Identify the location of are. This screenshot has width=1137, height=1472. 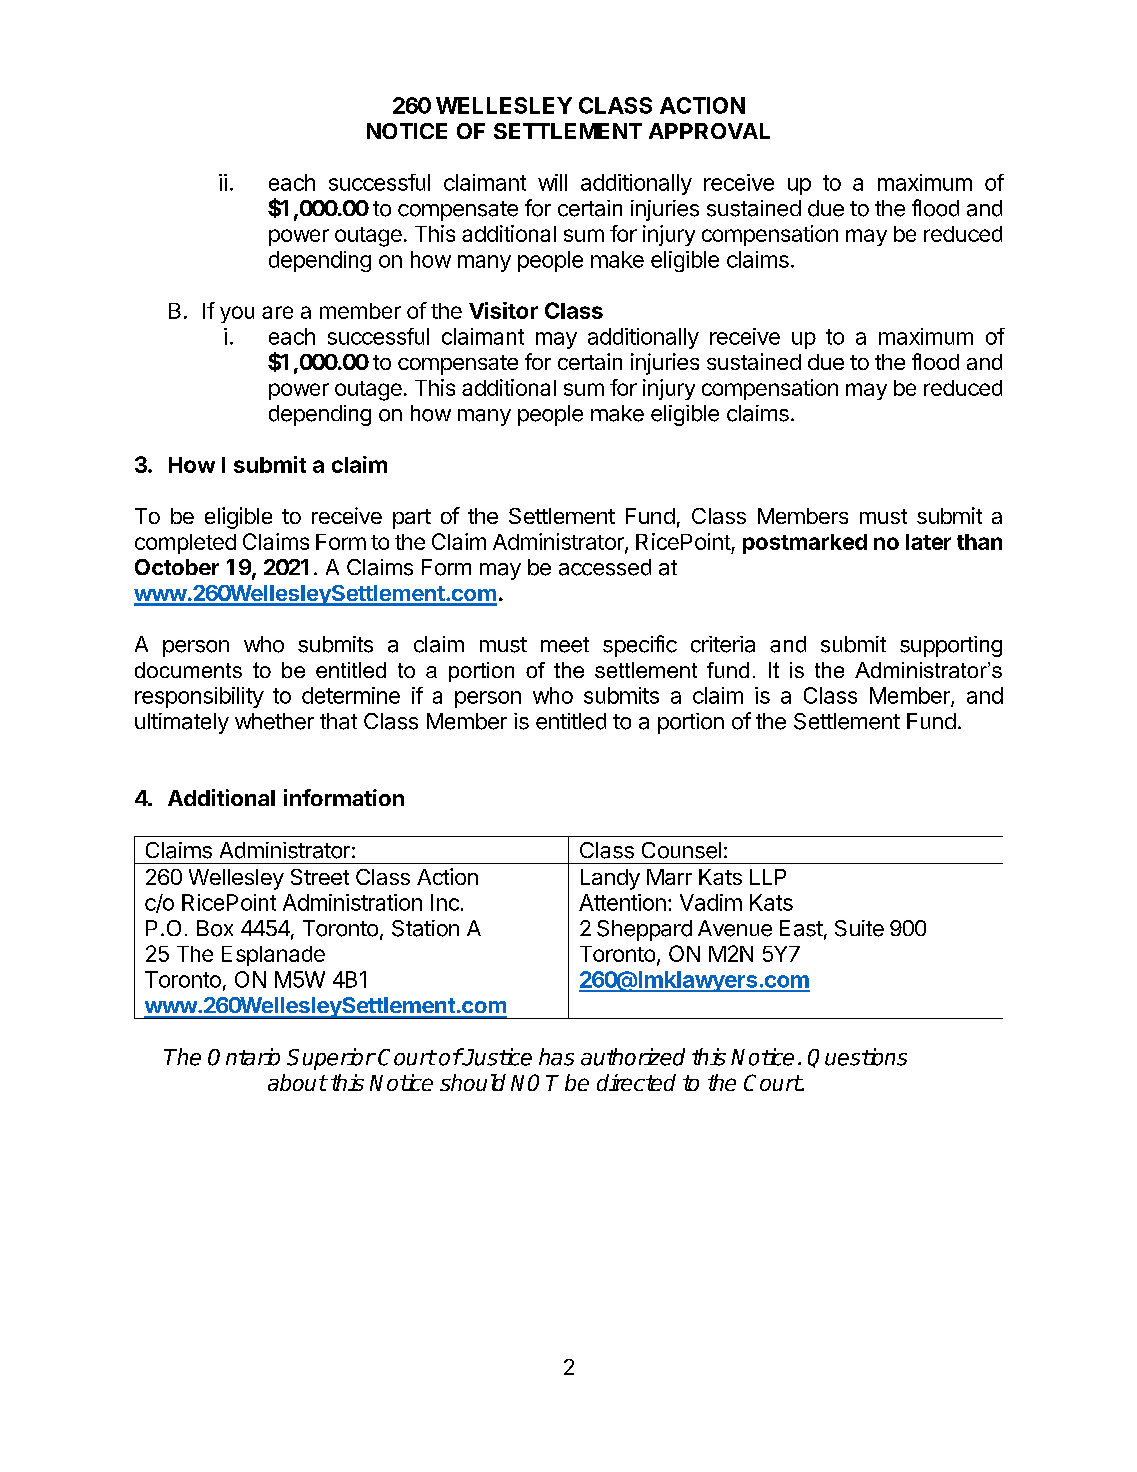
(277, 312).
